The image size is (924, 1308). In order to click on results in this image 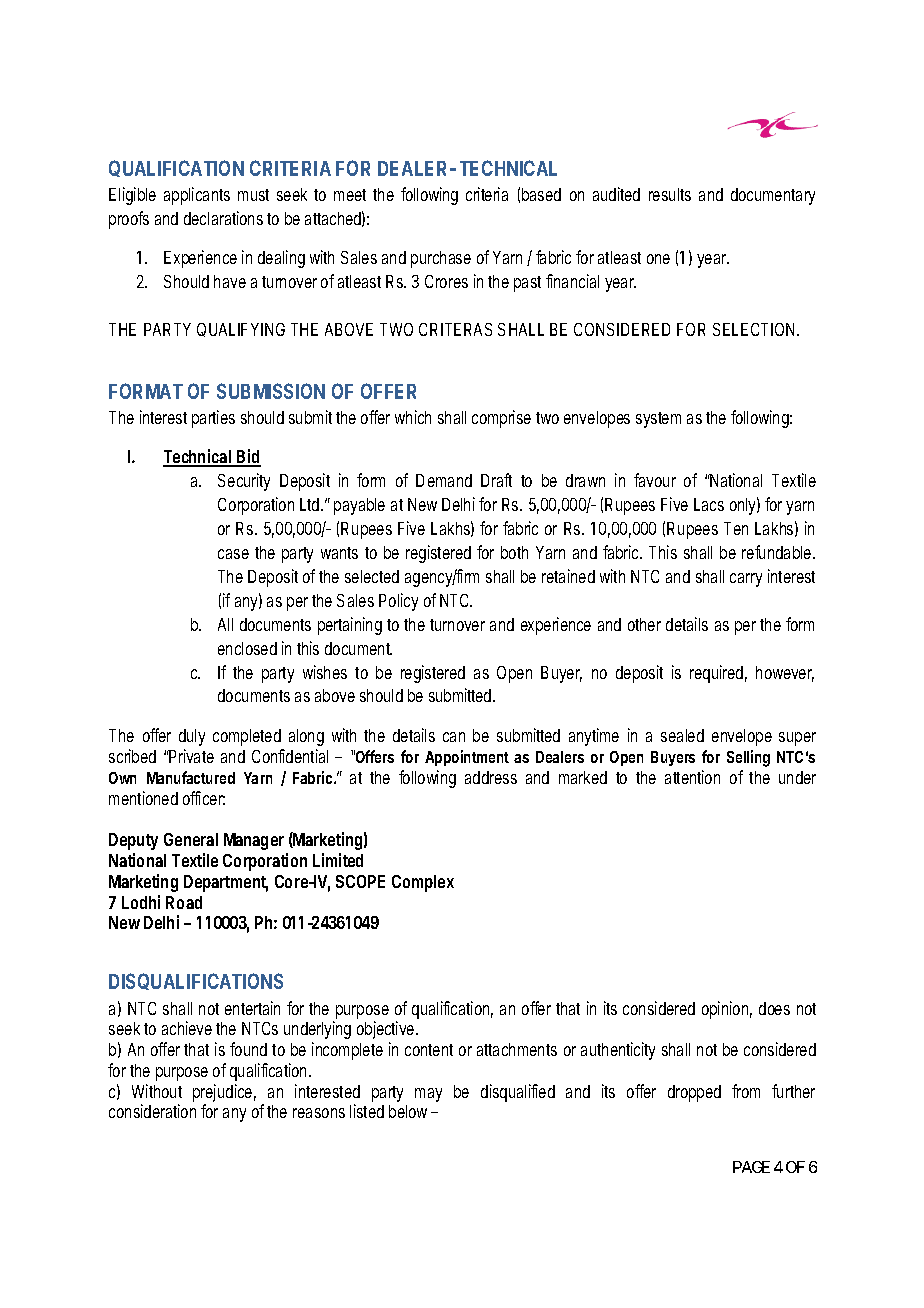, I will do `click(670, 194)`.
